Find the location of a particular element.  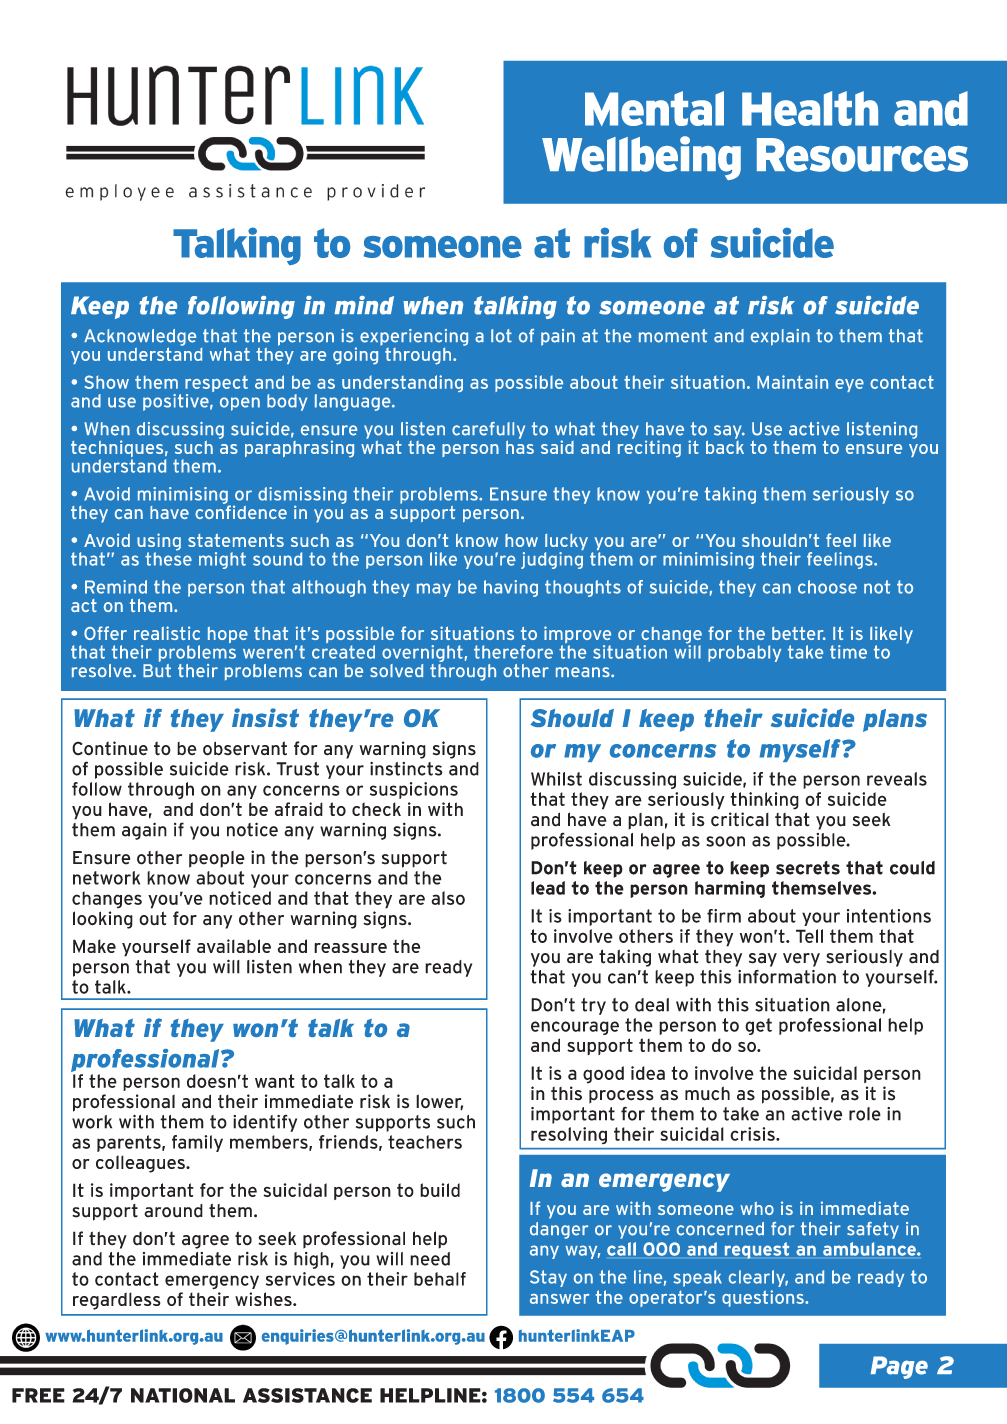

Wellbeing is located at coordinates (641, 158).
